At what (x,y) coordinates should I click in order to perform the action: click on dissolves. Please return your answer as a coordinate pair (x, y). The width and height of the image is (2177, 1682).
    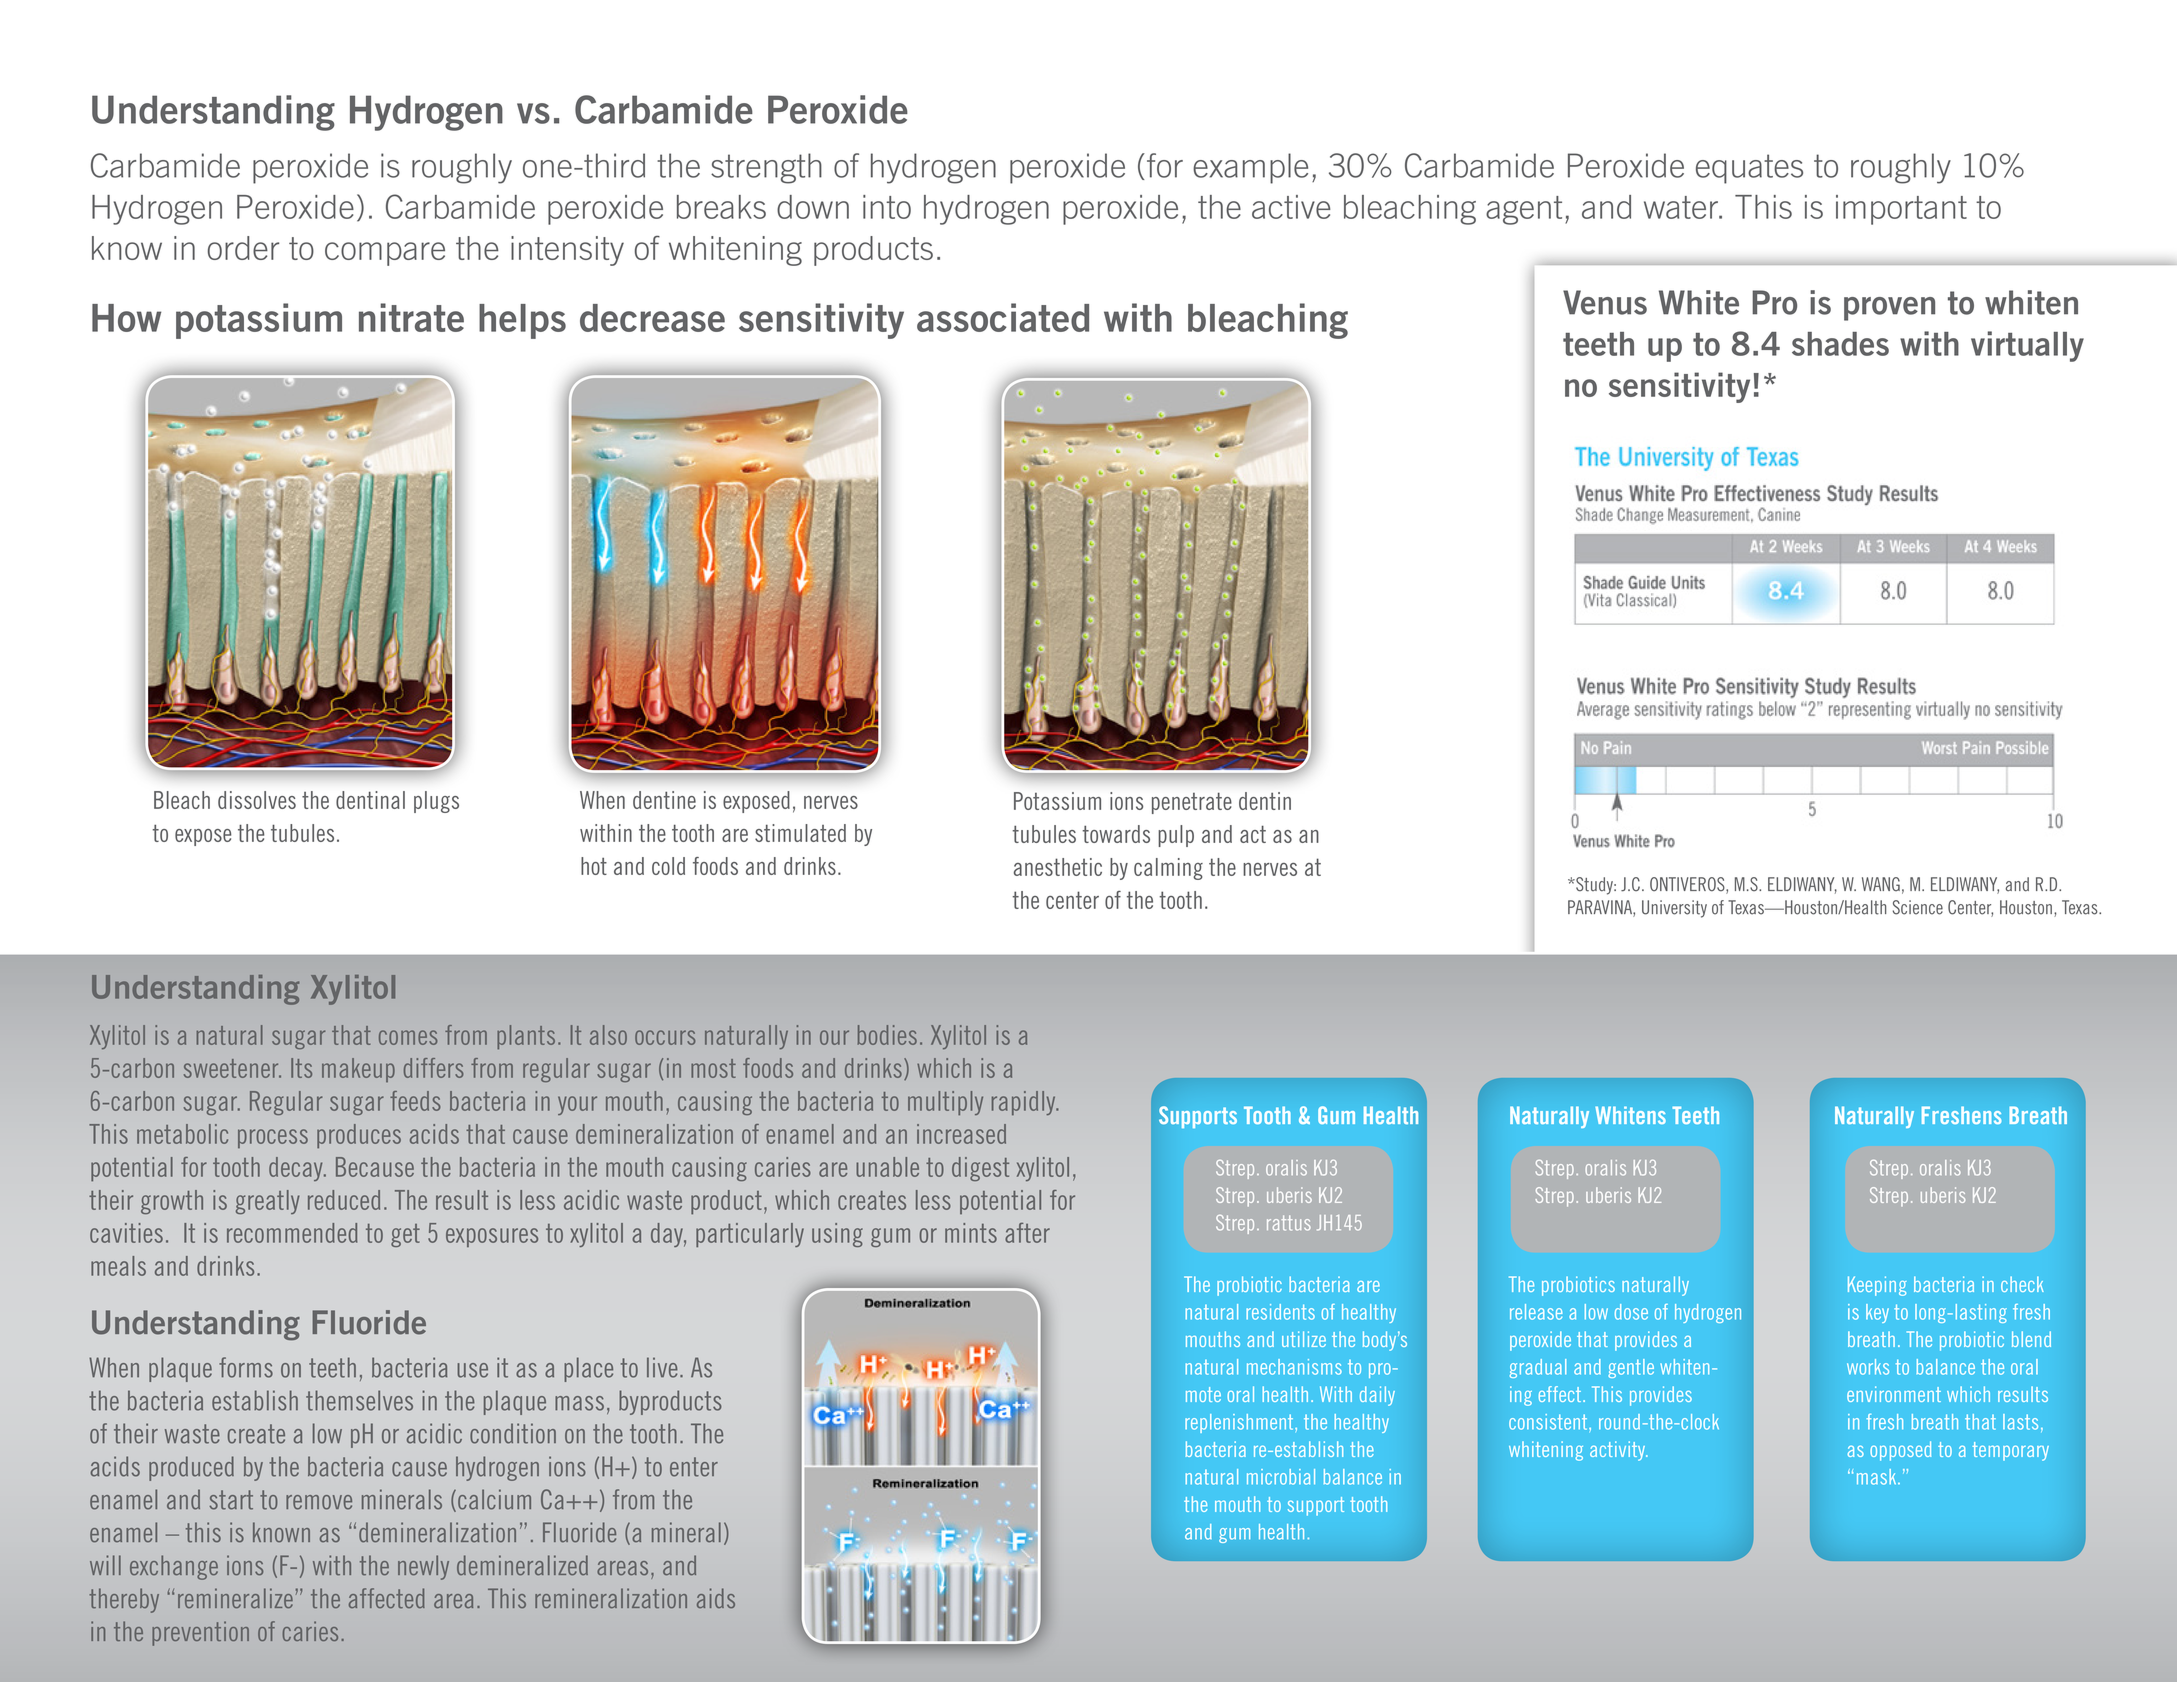
    Looking at the image, I should click on (257, 800).
